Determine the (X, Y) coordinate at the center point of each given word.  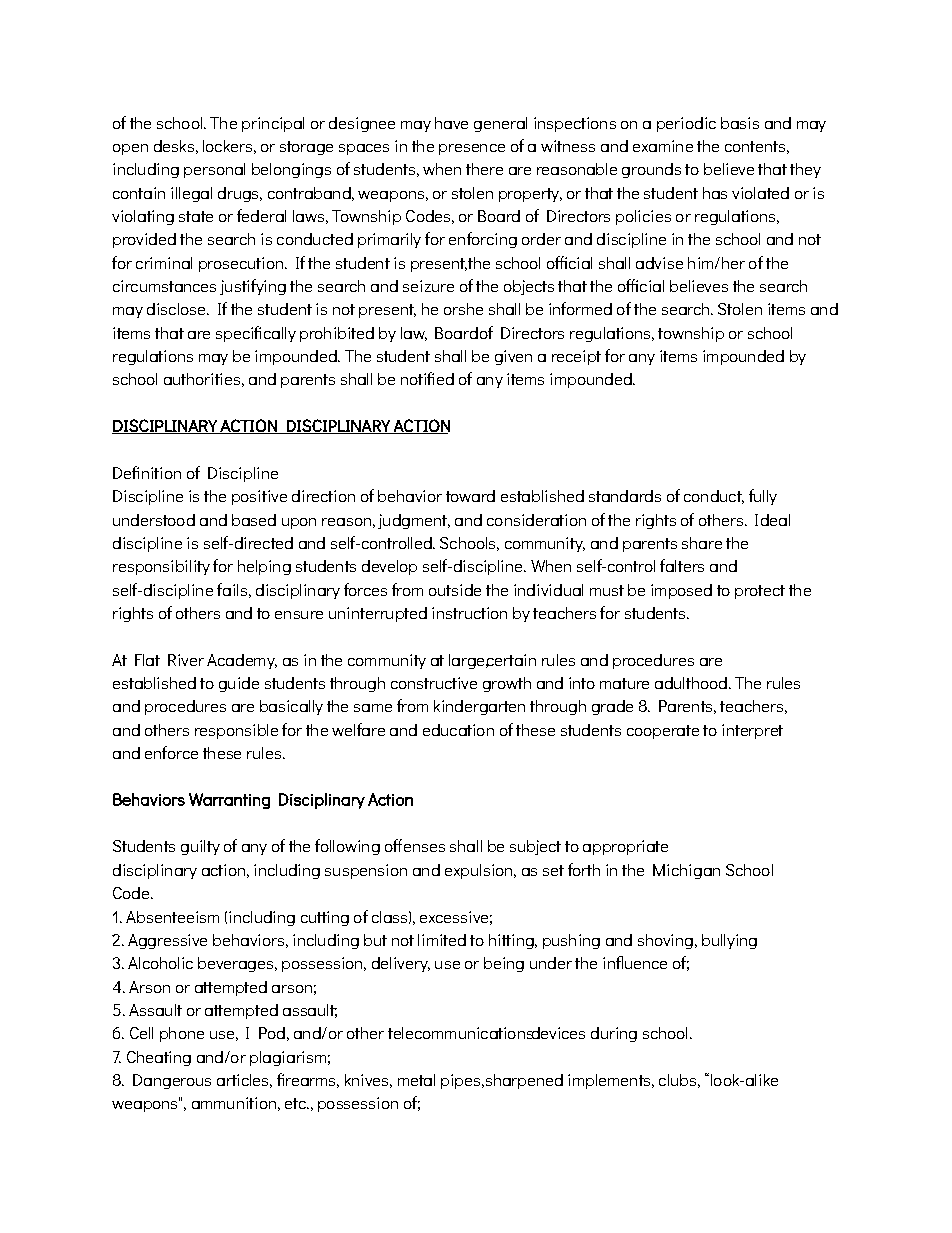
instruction (469, 613)
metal (416, 1080)
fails (232, 589)
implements (610, 1081)
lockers (227, 146)
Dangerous (172, 1081)
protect (760, 592)
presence (472, 149)
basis (740, 123)
